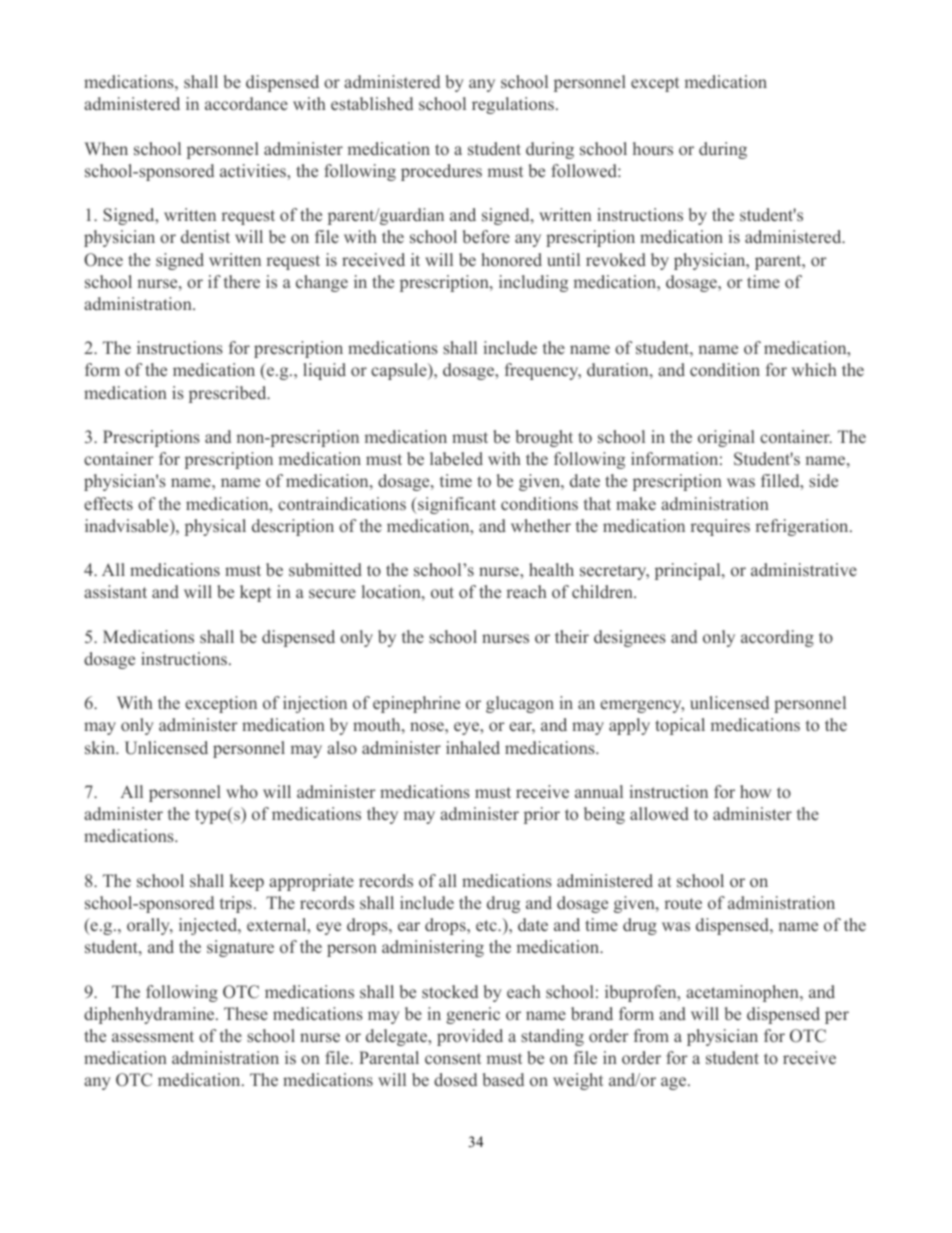  I want to click on procedures, so click(441, 172).
